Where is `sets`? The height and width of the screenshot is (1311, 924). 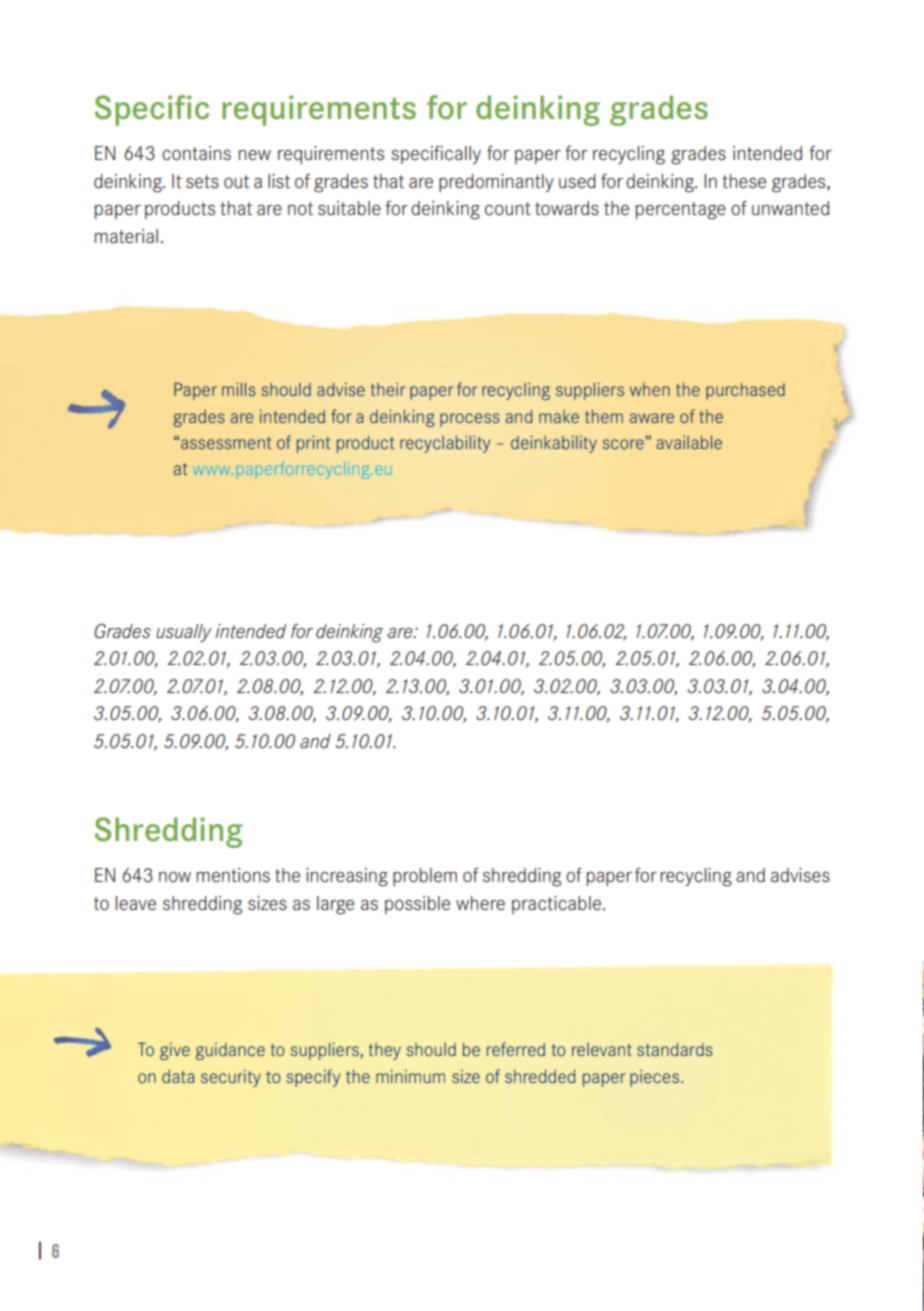 sets is located at coordinates (202, 181).
